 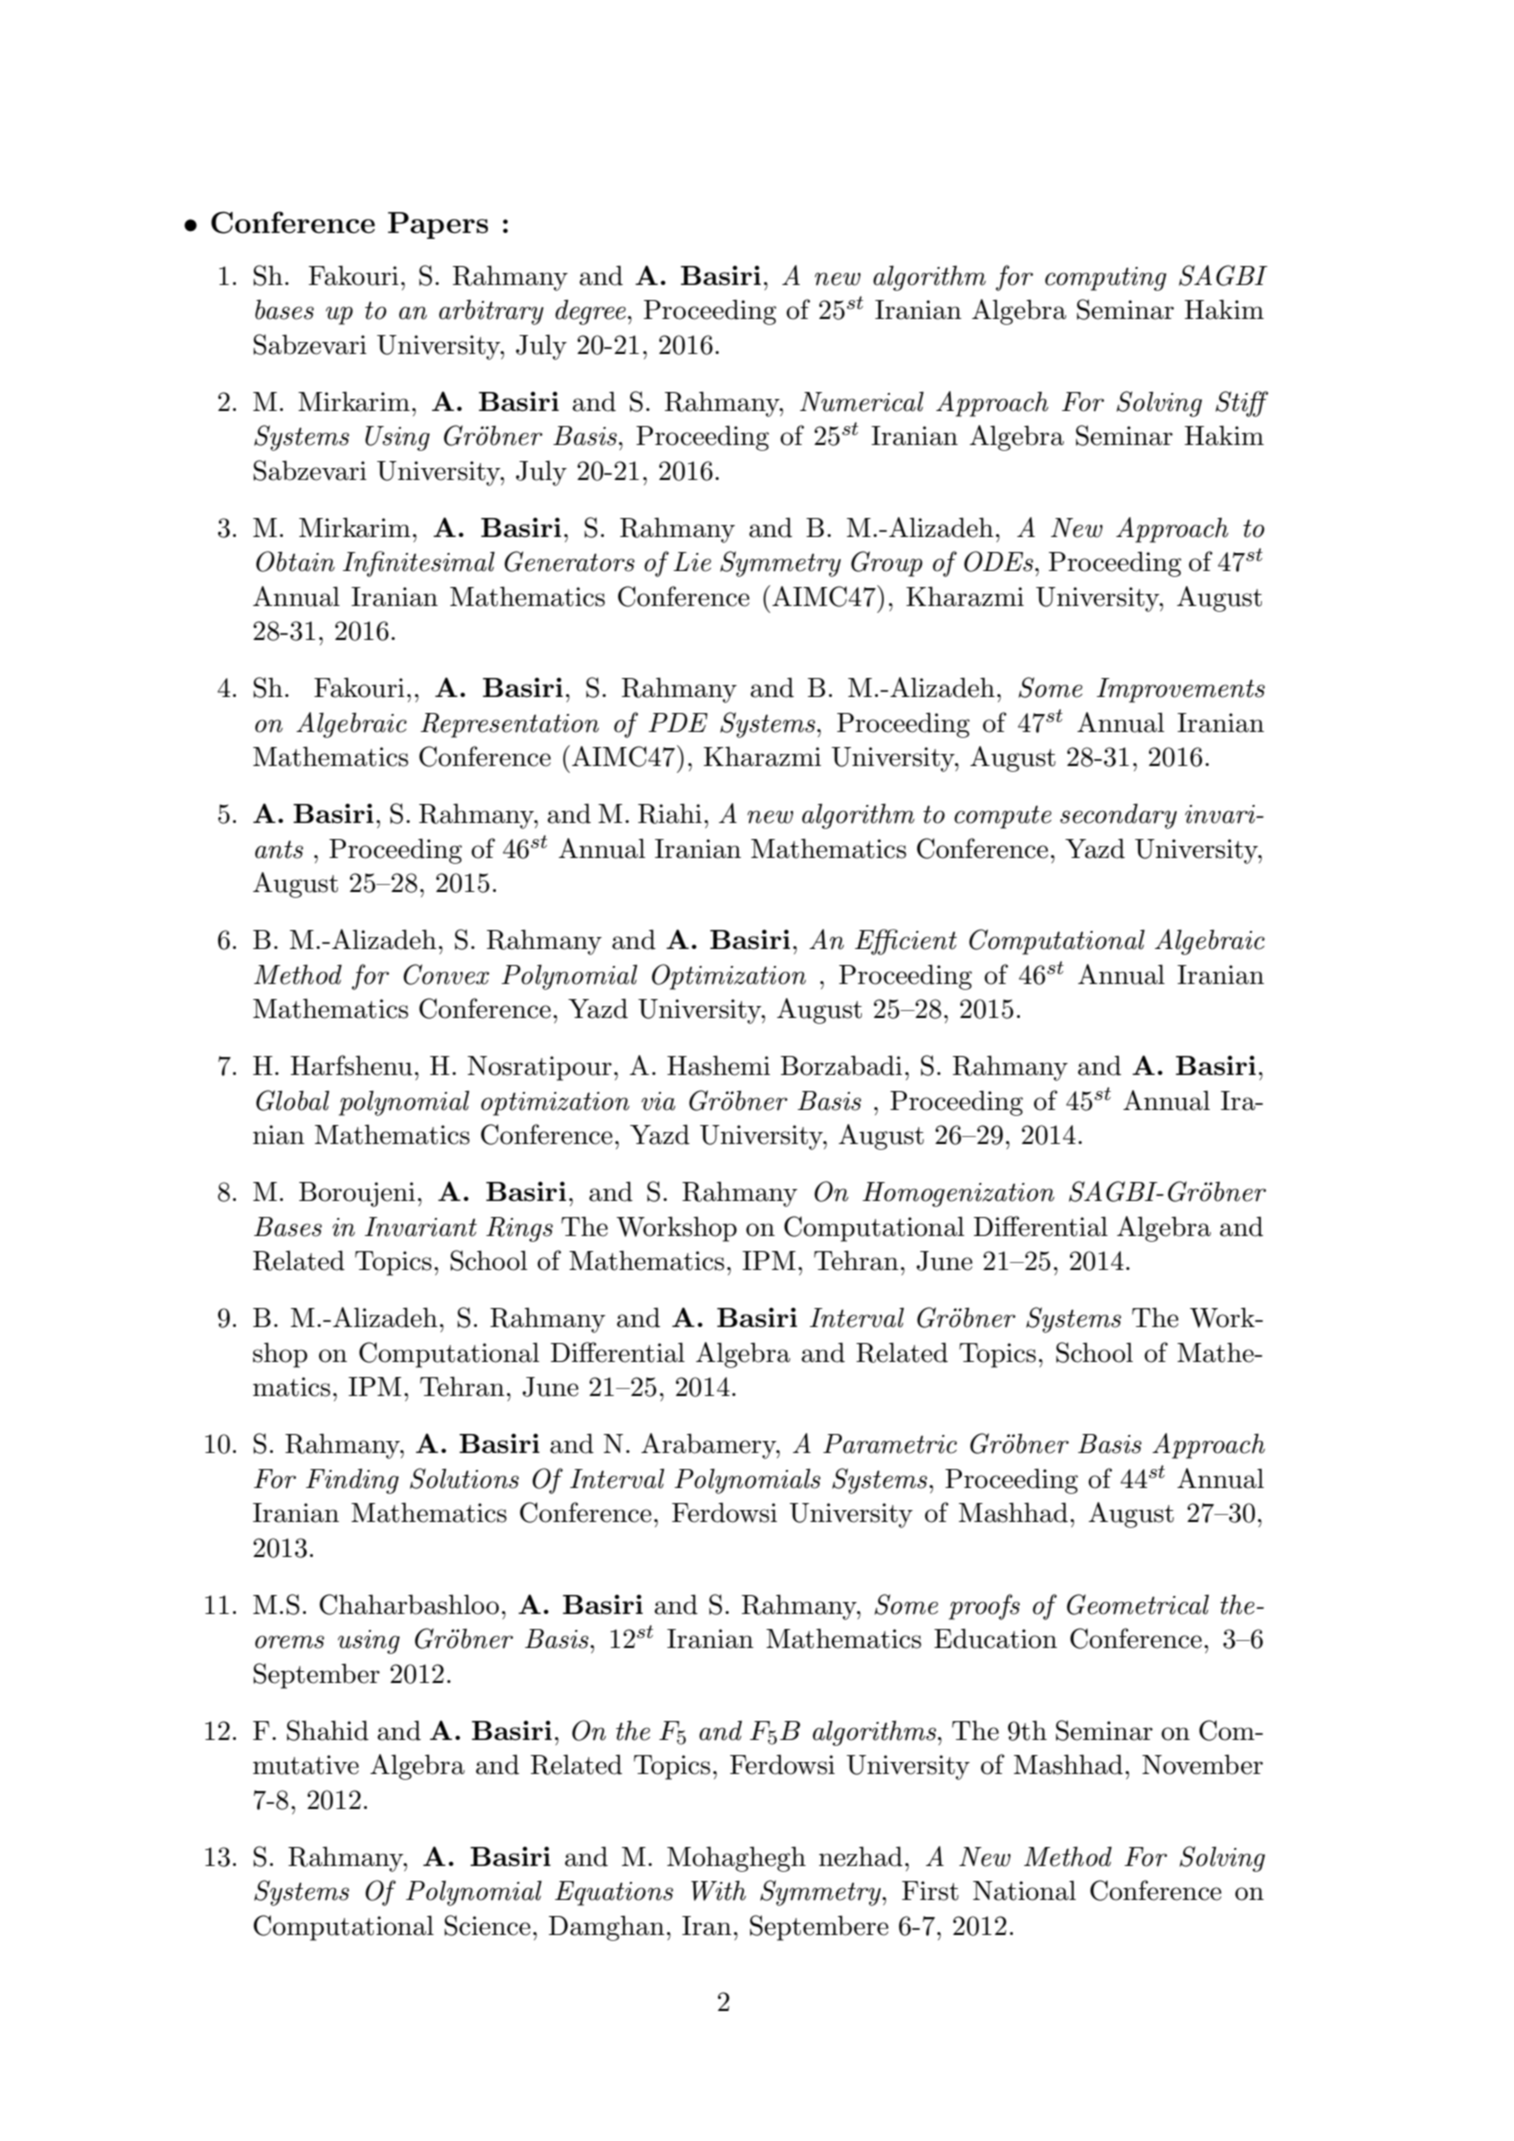 What do you see at coordinates (352, 1481) in the page?
I see `Finding` at bounding box center [352, 1481].
